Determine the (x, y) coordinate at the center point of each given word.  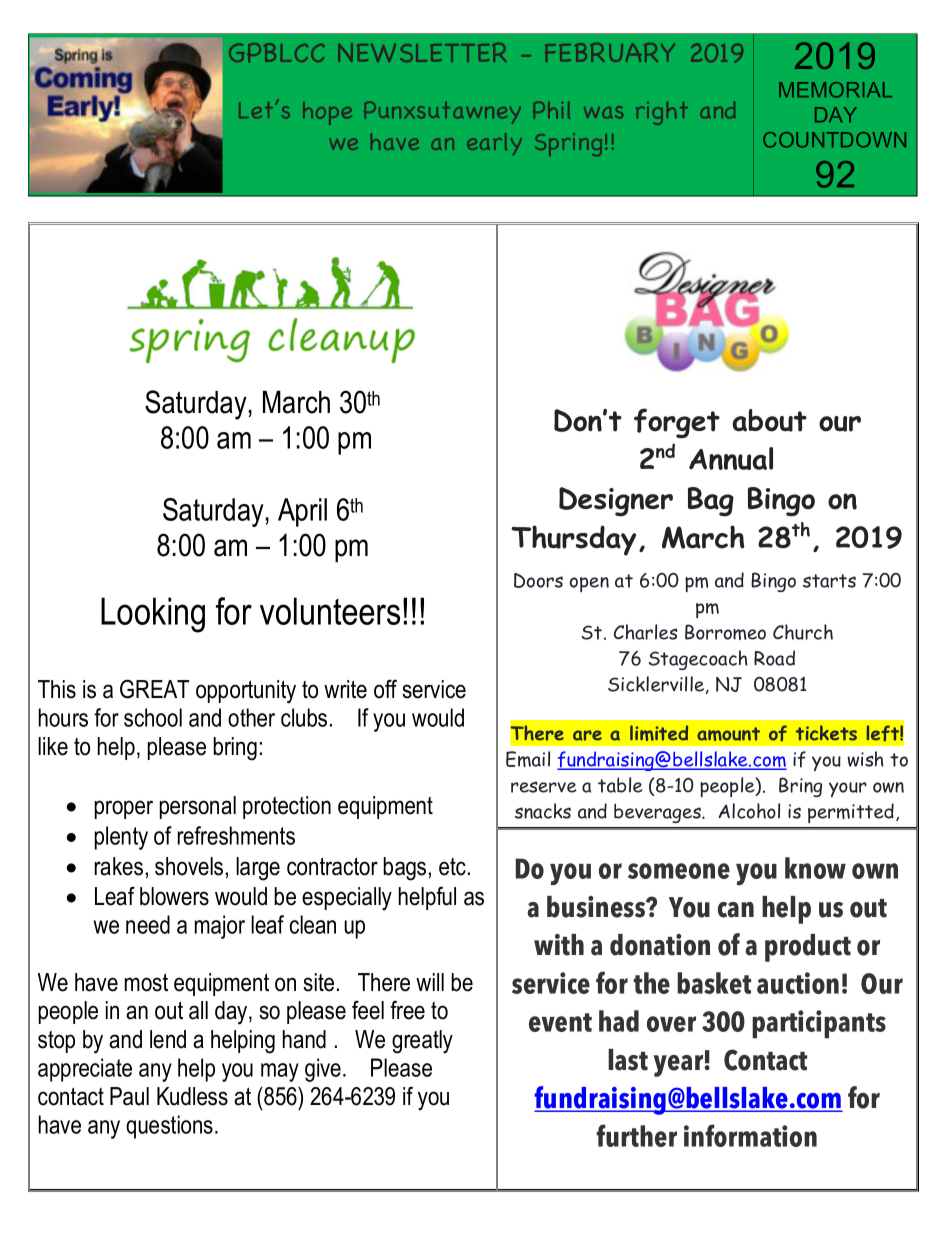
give (323, 1070)
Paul (129, 1096)
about (770, 420)
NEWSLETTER (422, 52)
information (750, 1135)
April (302, 512)
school (153, 717)
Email (528, 759)
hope (327, 113)
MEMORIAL (835, 90)
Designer (616, 501)
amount (728, 734)
